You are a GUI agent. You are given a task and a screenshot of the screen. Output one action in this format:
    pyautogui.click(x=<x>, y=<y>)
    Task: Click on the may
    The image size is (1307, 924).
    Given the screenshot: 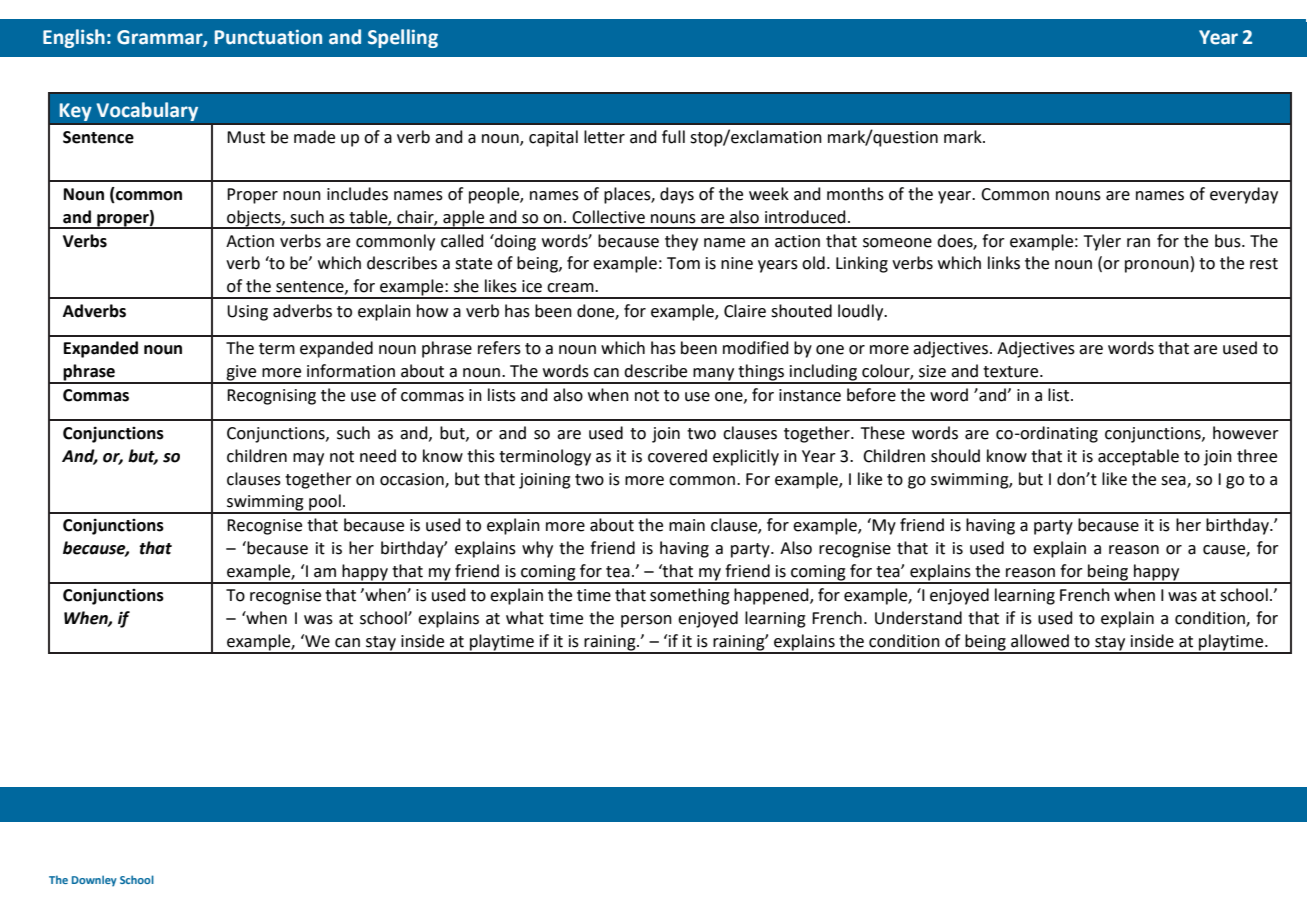 What is the action you would take?
    pyautogui.click(x=308, y=459)
